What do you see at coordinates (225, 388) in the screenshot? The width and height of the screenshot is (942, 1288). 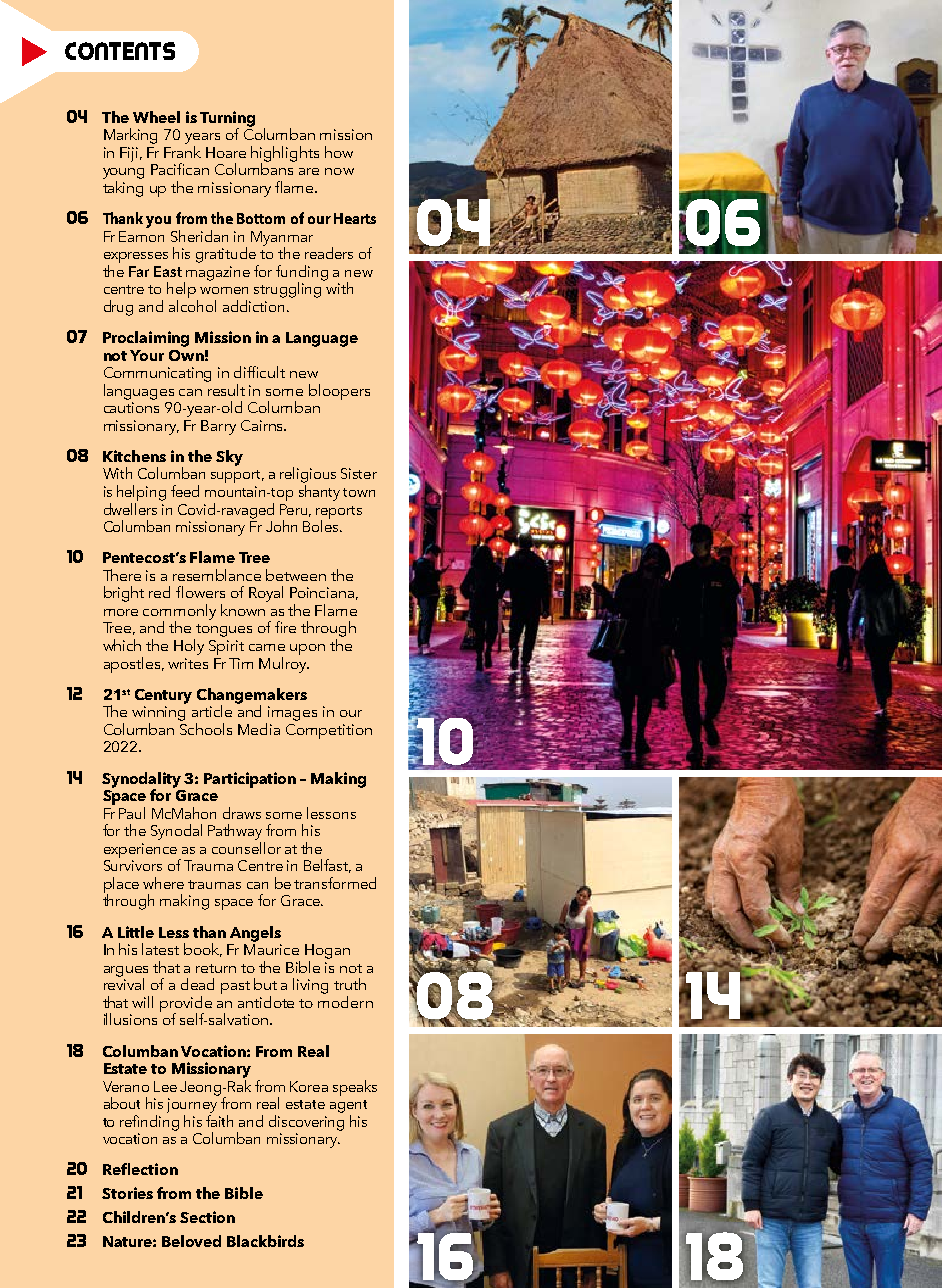 I see `result` at bounding box center [225, 388].
